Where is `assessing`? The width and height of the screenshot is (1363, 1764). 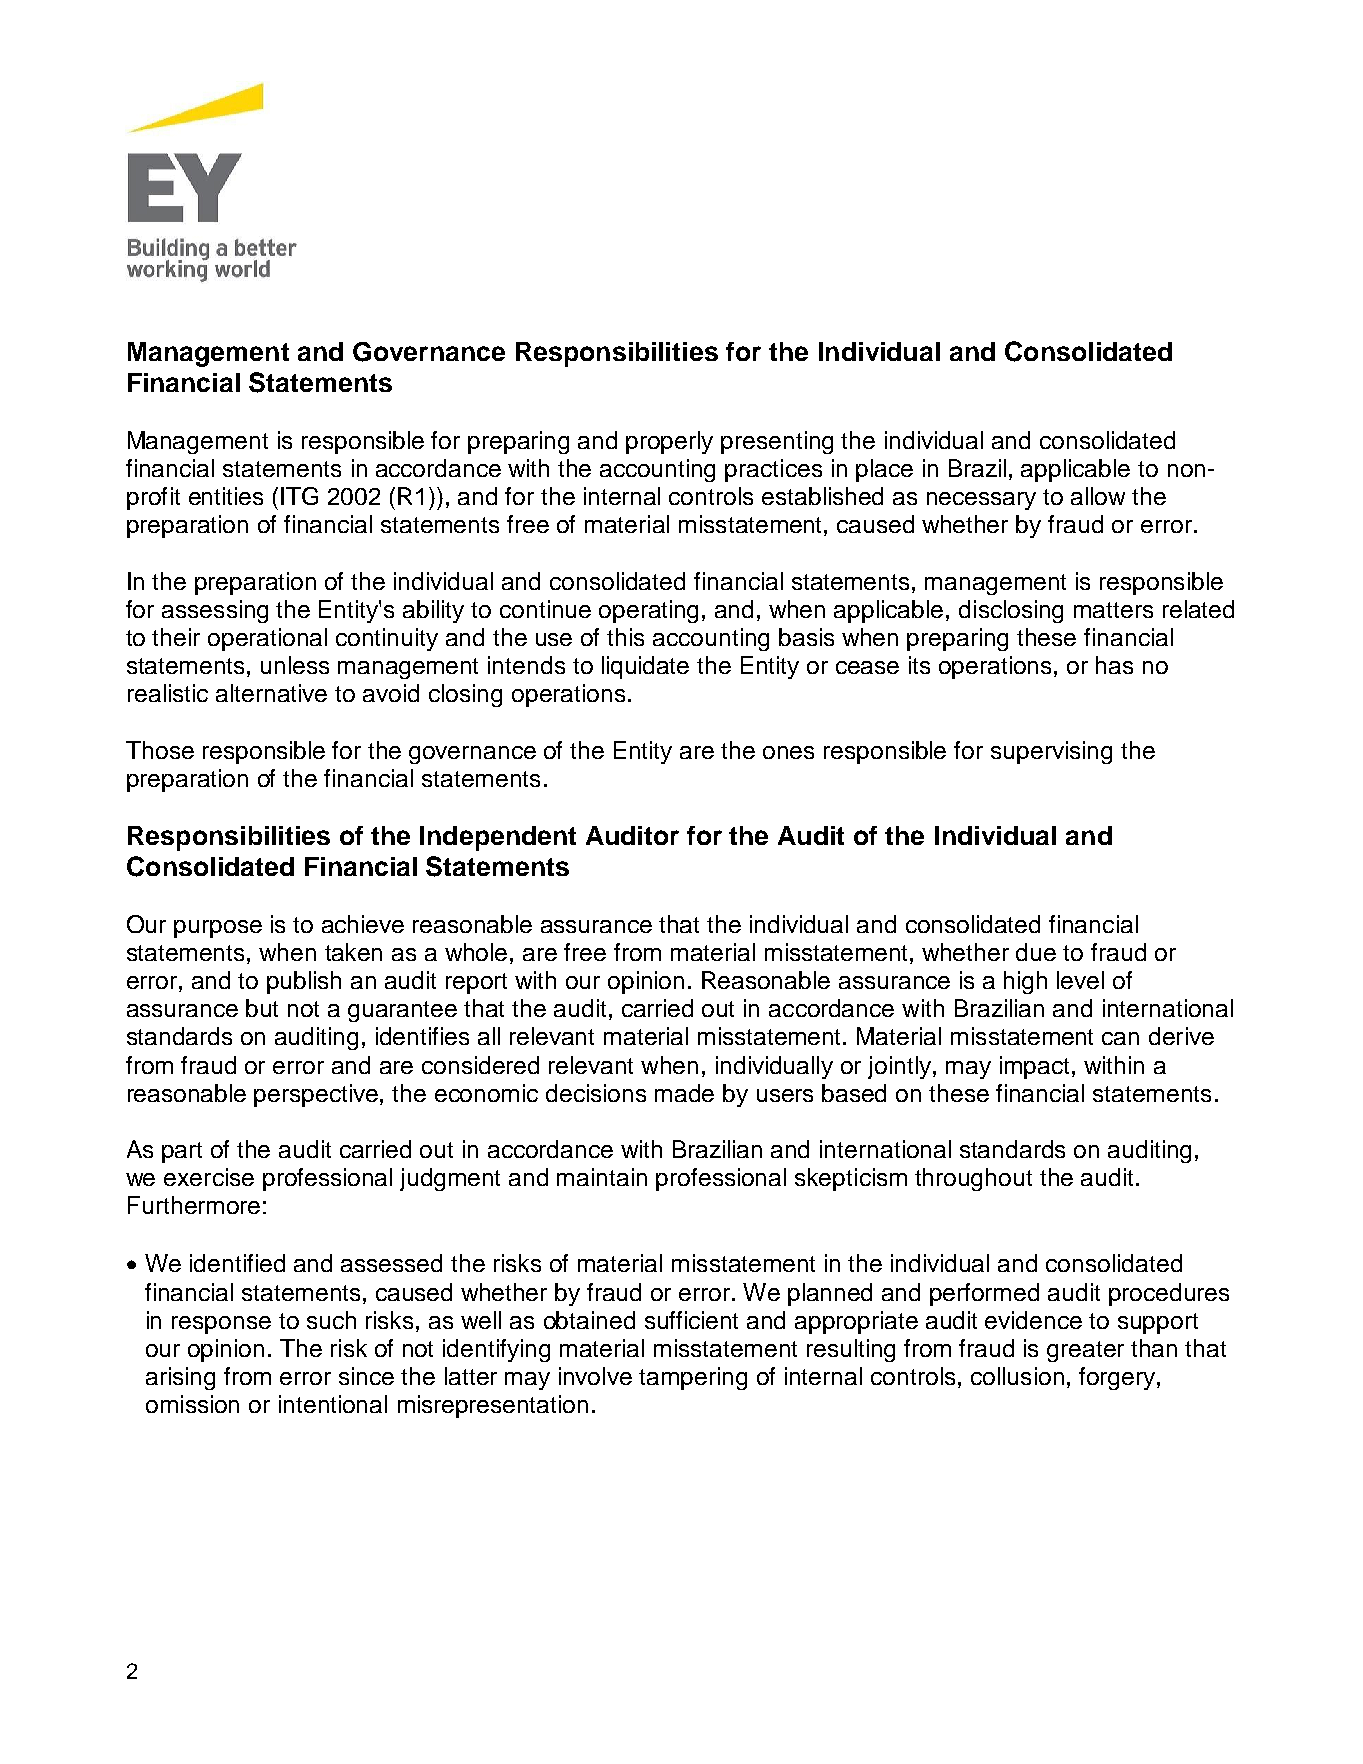
assessing is located at coordinates (215, 611).
